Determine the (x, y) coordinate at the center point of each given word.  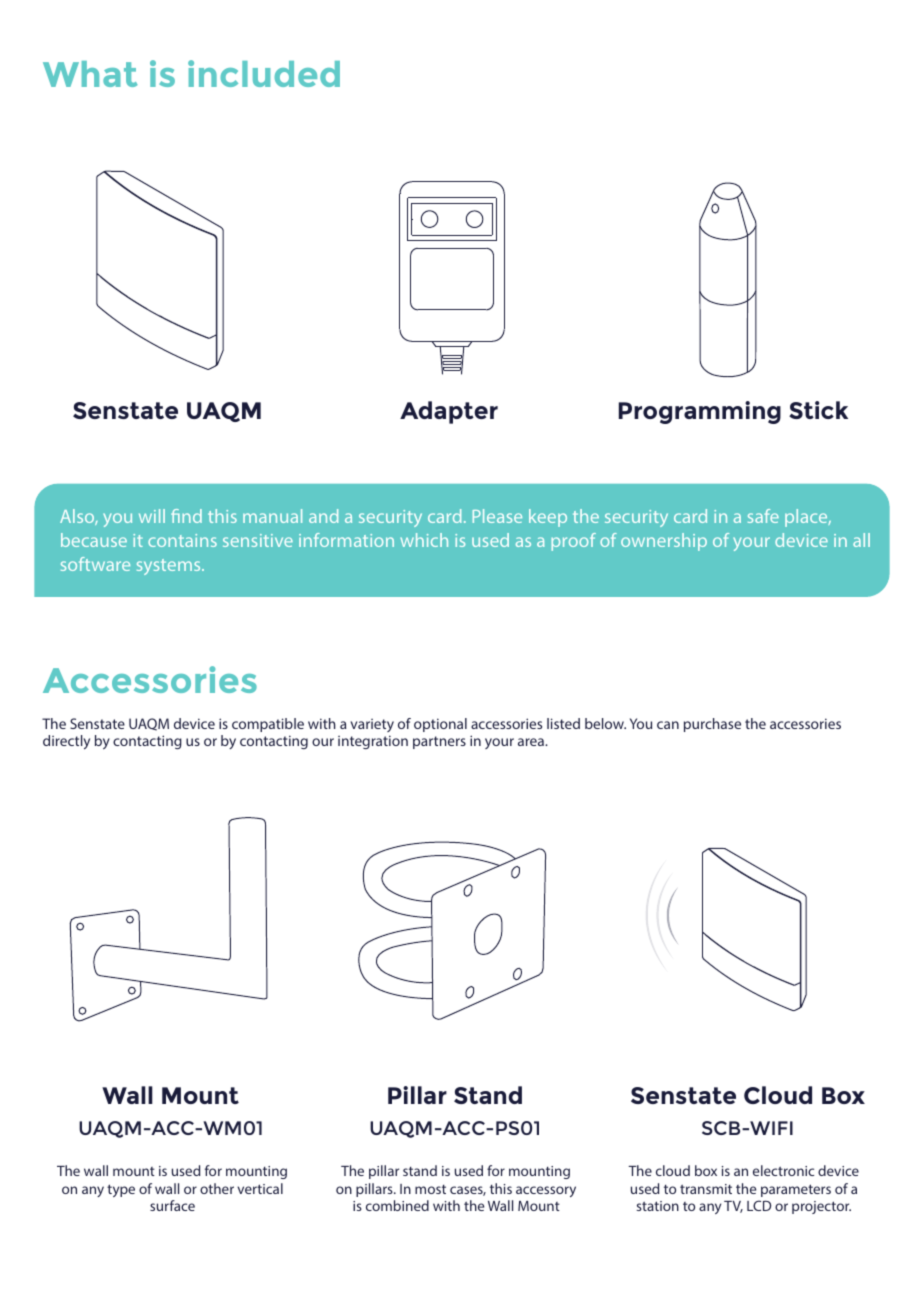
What (90, 74)
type (121, 1190)
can (668, 725)
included (264, 73)
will (152, 516)
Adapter (449, 412)
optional (440, 725)
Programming (700, 412)
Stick (818, 410)
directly (66, 742)
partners (439, 742)
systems (170, 567)
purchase (712, 725)
